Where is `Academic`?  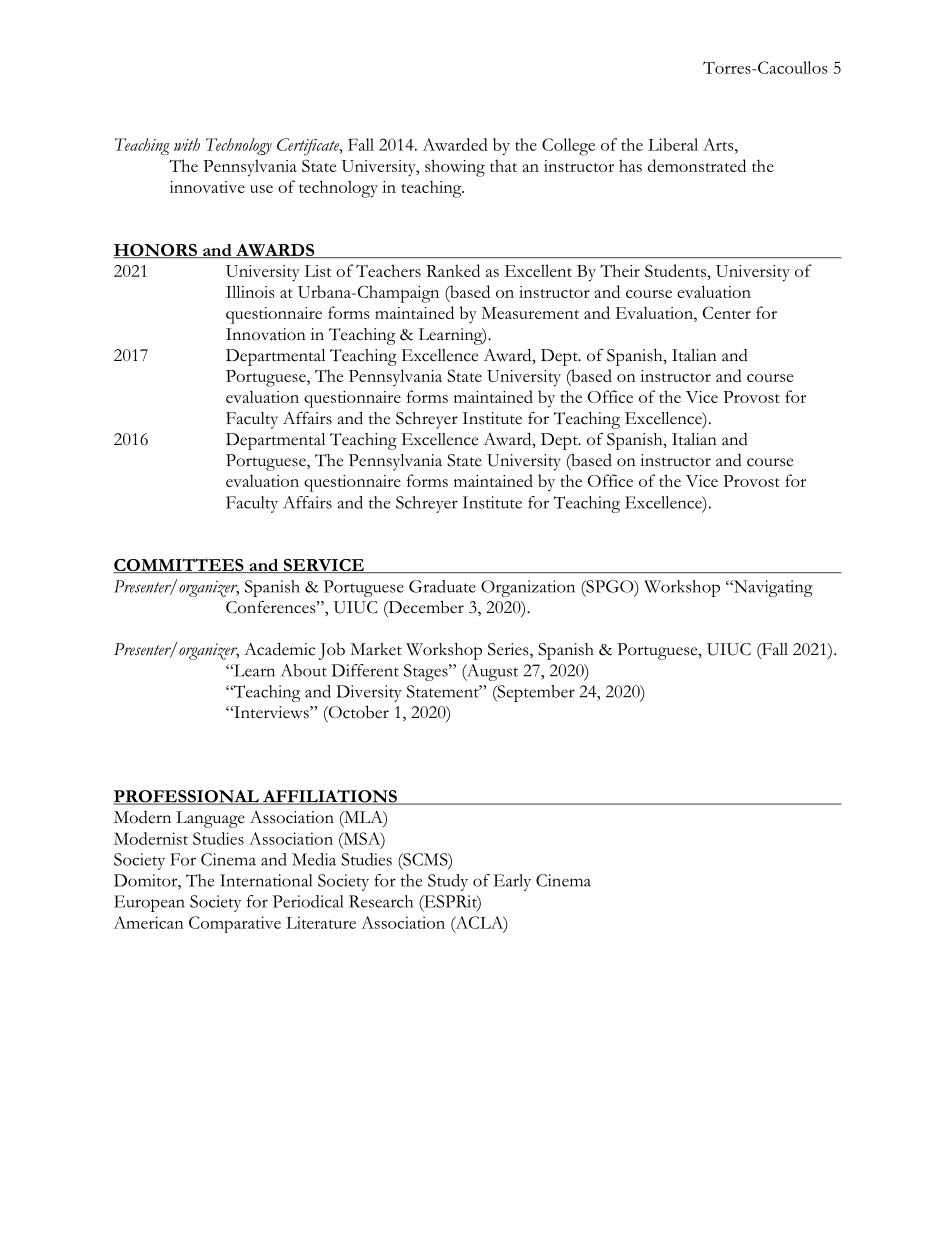 Academic is located at coordinates (279, 649).
